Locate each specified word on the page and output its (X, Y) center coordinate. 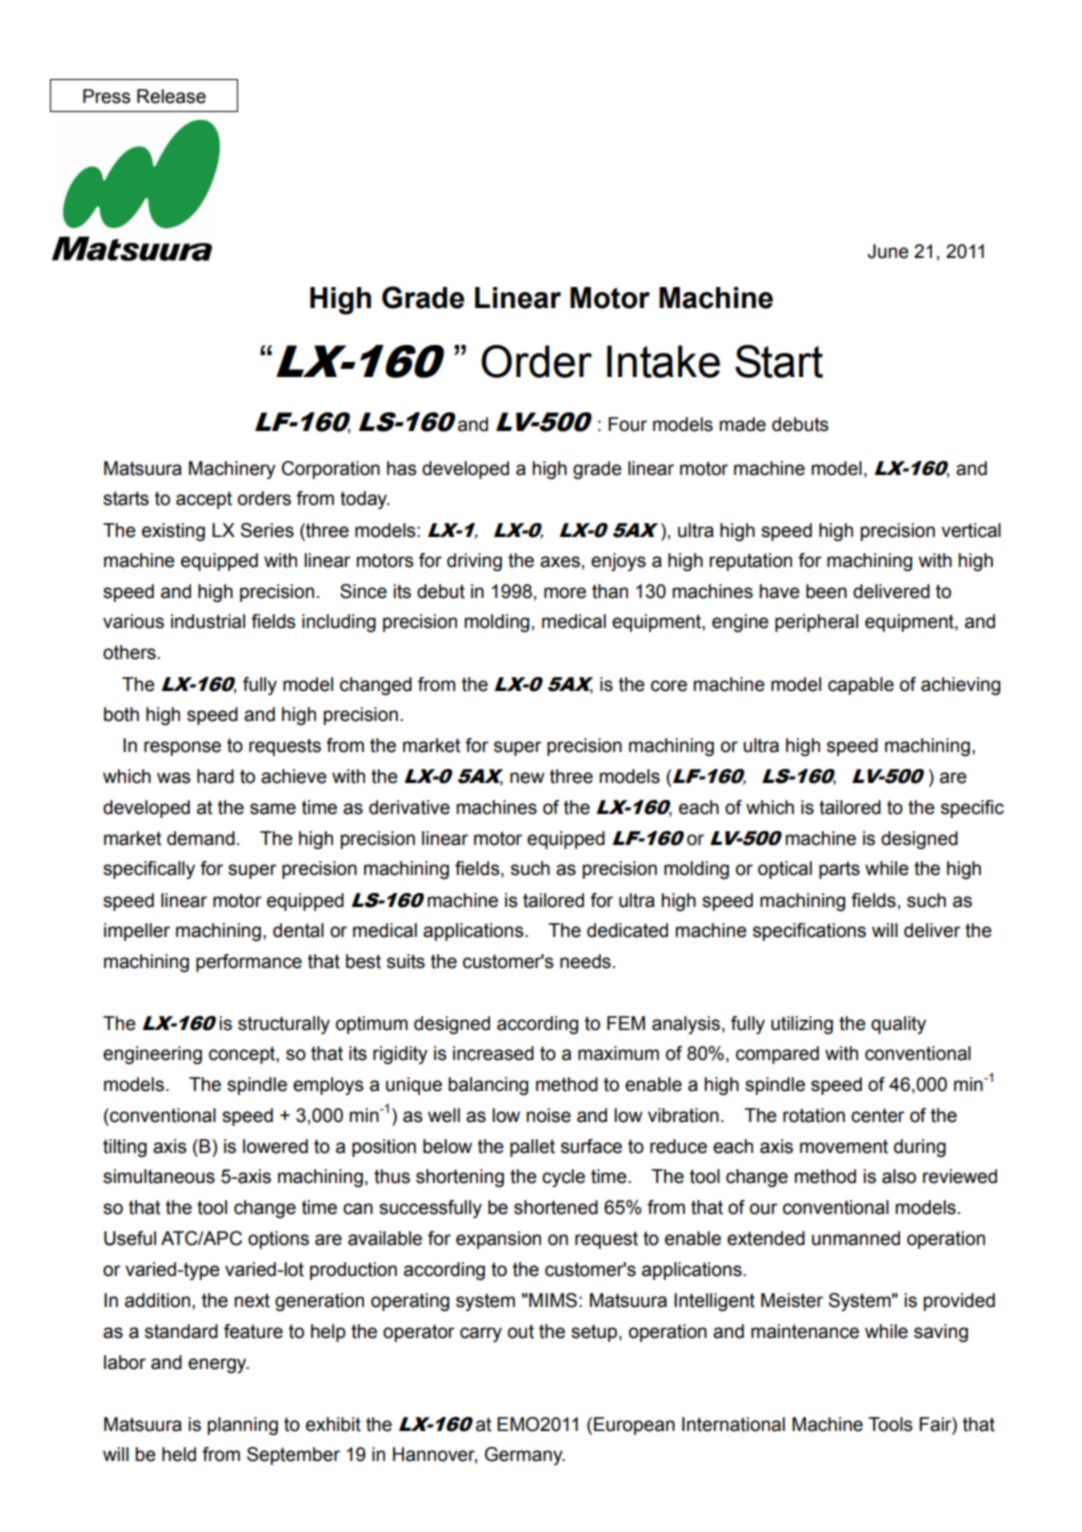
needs (585, 961)
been (826, 591)
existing (173, 532)
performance (249, 963)
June (888, 251)
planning (243, 1426)
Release (171, 96)
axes (560, 562)
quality (898, 1025)
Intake (663, 361)
